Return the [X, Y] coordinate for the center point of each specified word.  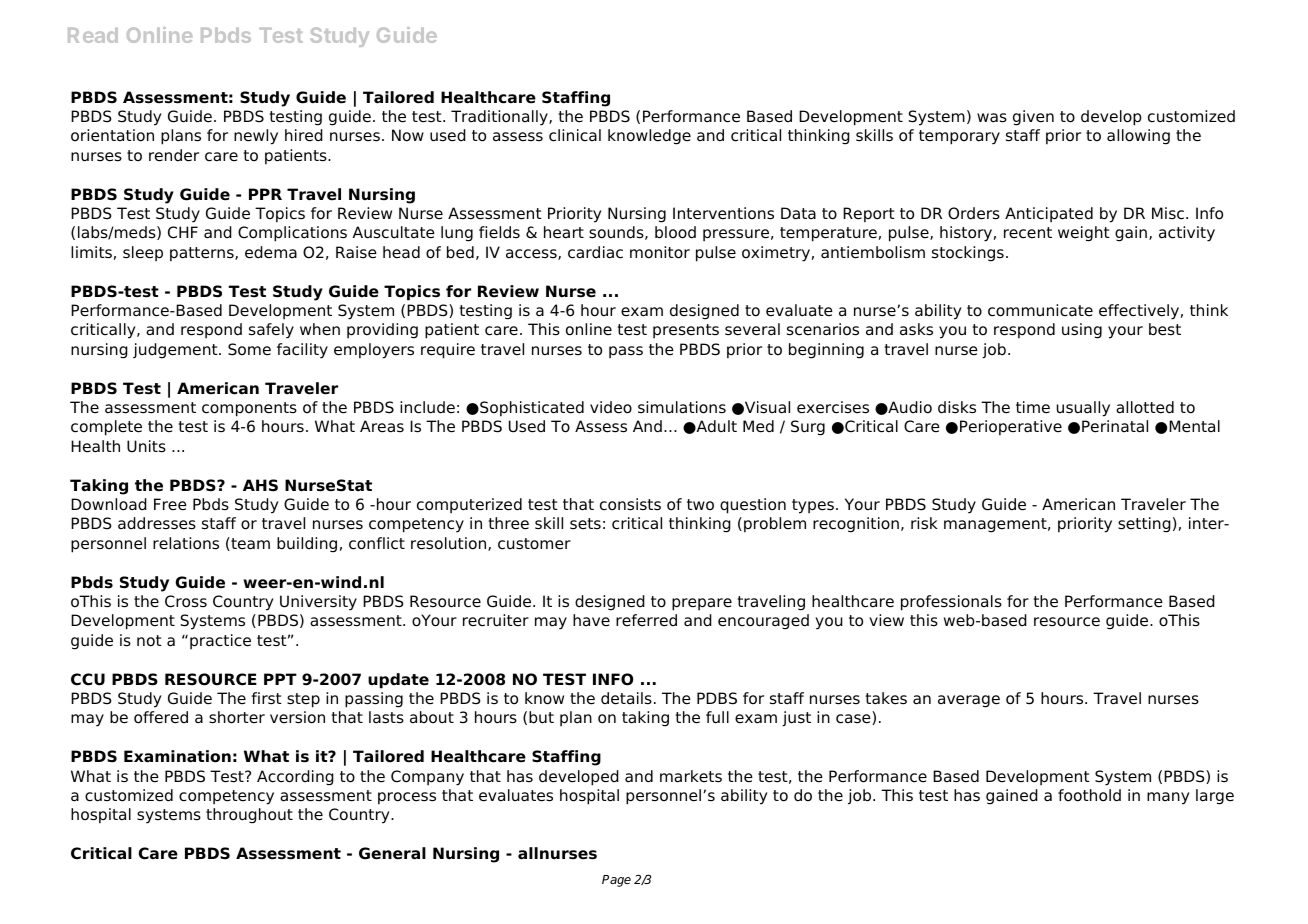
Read [93, 35]
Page [616, 881]
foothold [1089, 795]
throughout [249, 816]
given [1033, 118]
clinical [575, 135]
